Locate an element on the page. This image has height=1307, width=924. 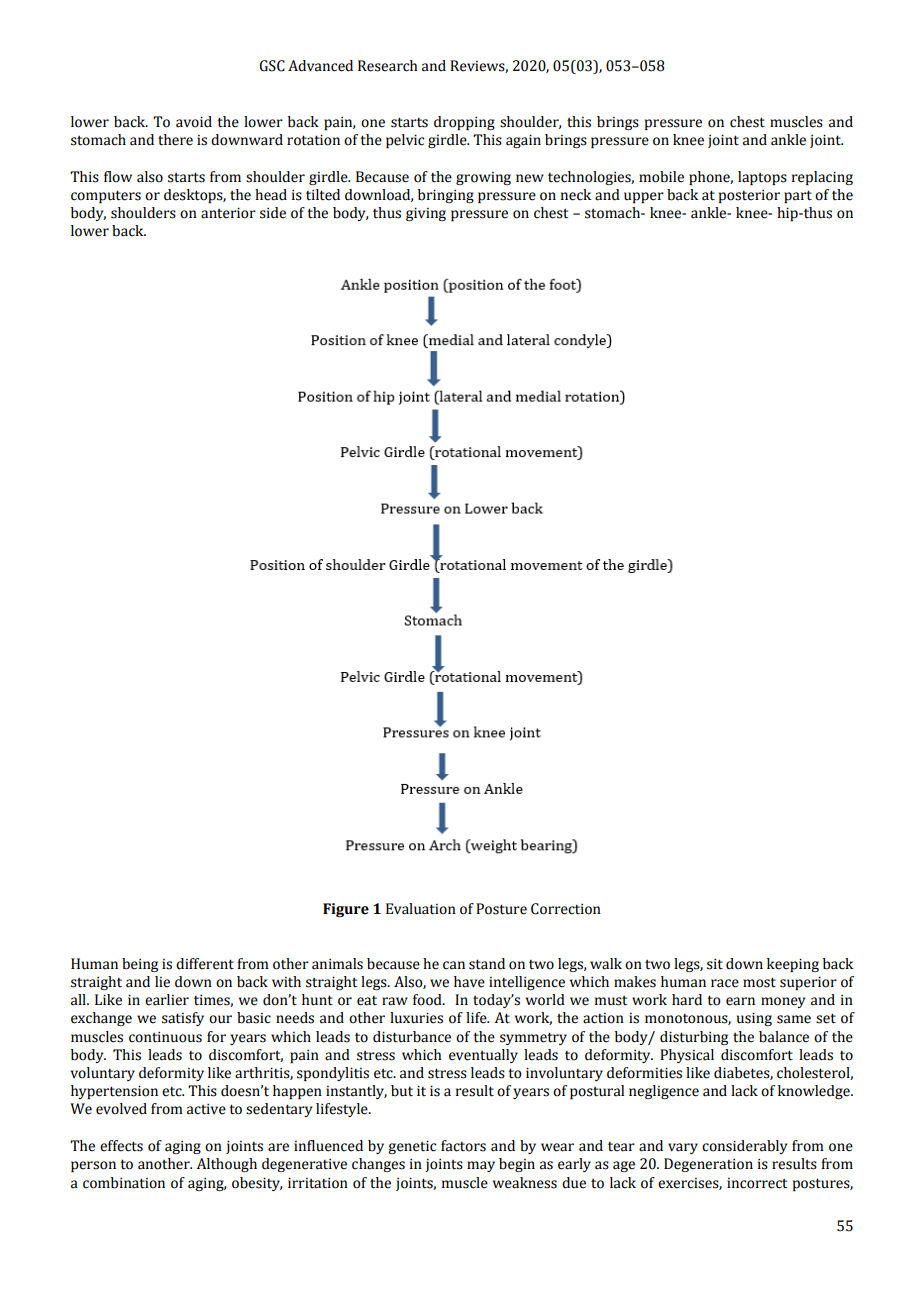
Figure is located at coordinates (346, 910).
